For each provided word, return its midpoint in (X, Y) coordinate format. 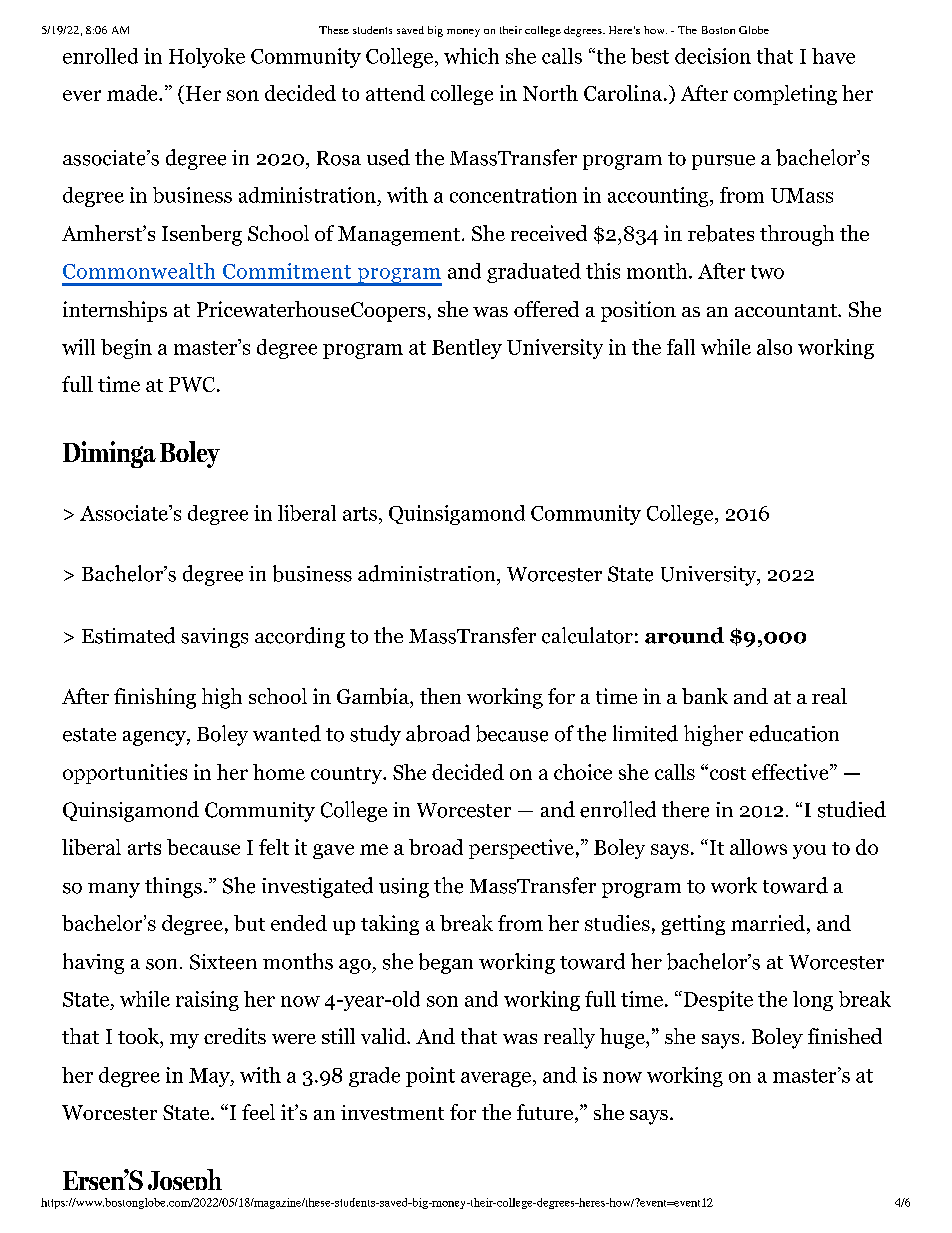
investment (392, 1112)
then (440, 696)
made (133, 93)
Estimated (128, 635)
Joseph (183, 1184)
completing (785, 95)
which (471, 56)
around (684, 635)
